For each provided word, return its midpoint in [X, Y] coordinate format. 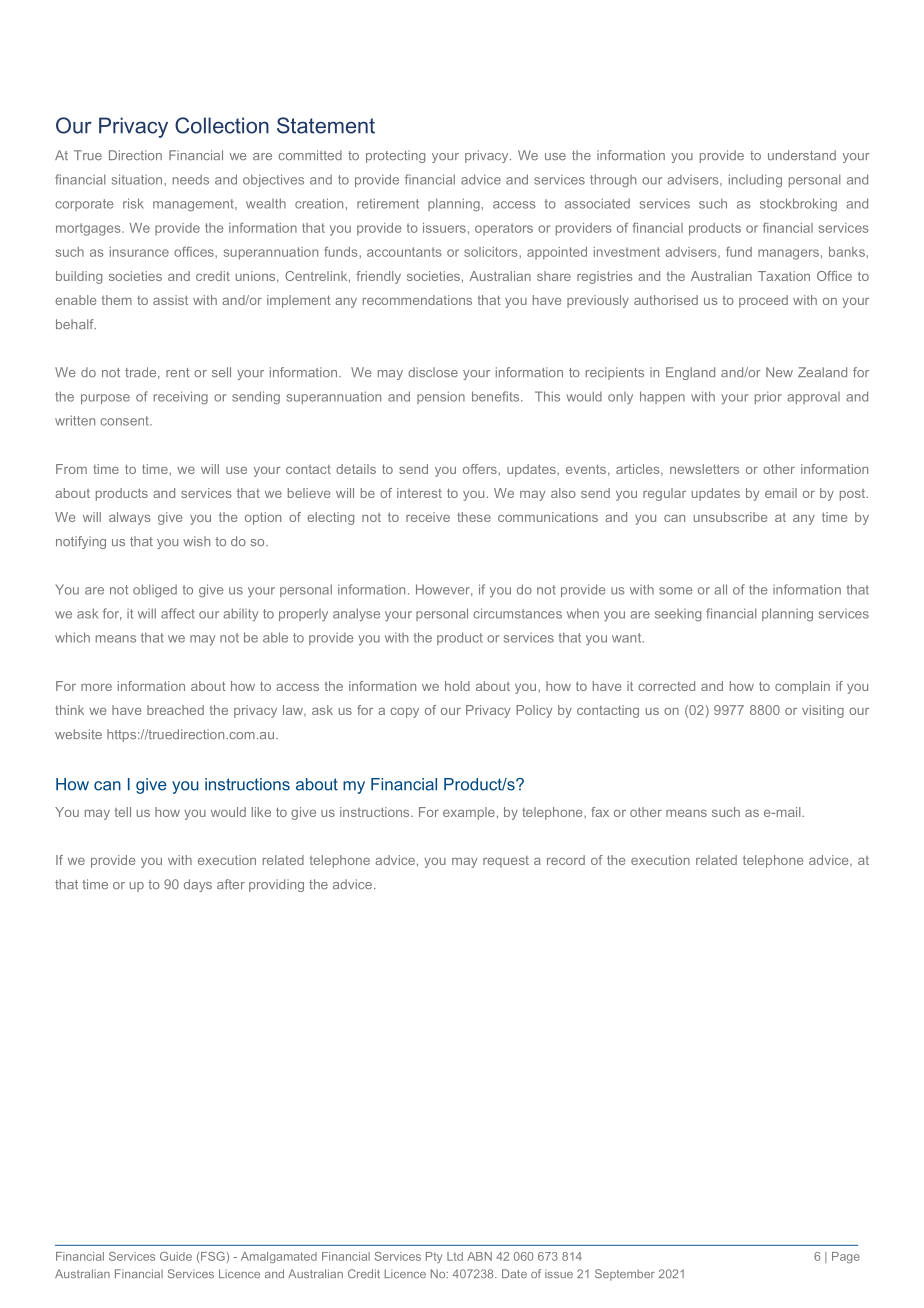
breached [175, 710]
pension [441, 397]
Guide [176, 1256]
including [755, 181]
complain [802, 687]
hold [457, 686]
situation [138, 179]
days [198, 885]
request [506, 862]
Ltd [455, 1256]
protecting [395, 156]
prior [768, 397]
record [566, 860]
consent [125, 421]
